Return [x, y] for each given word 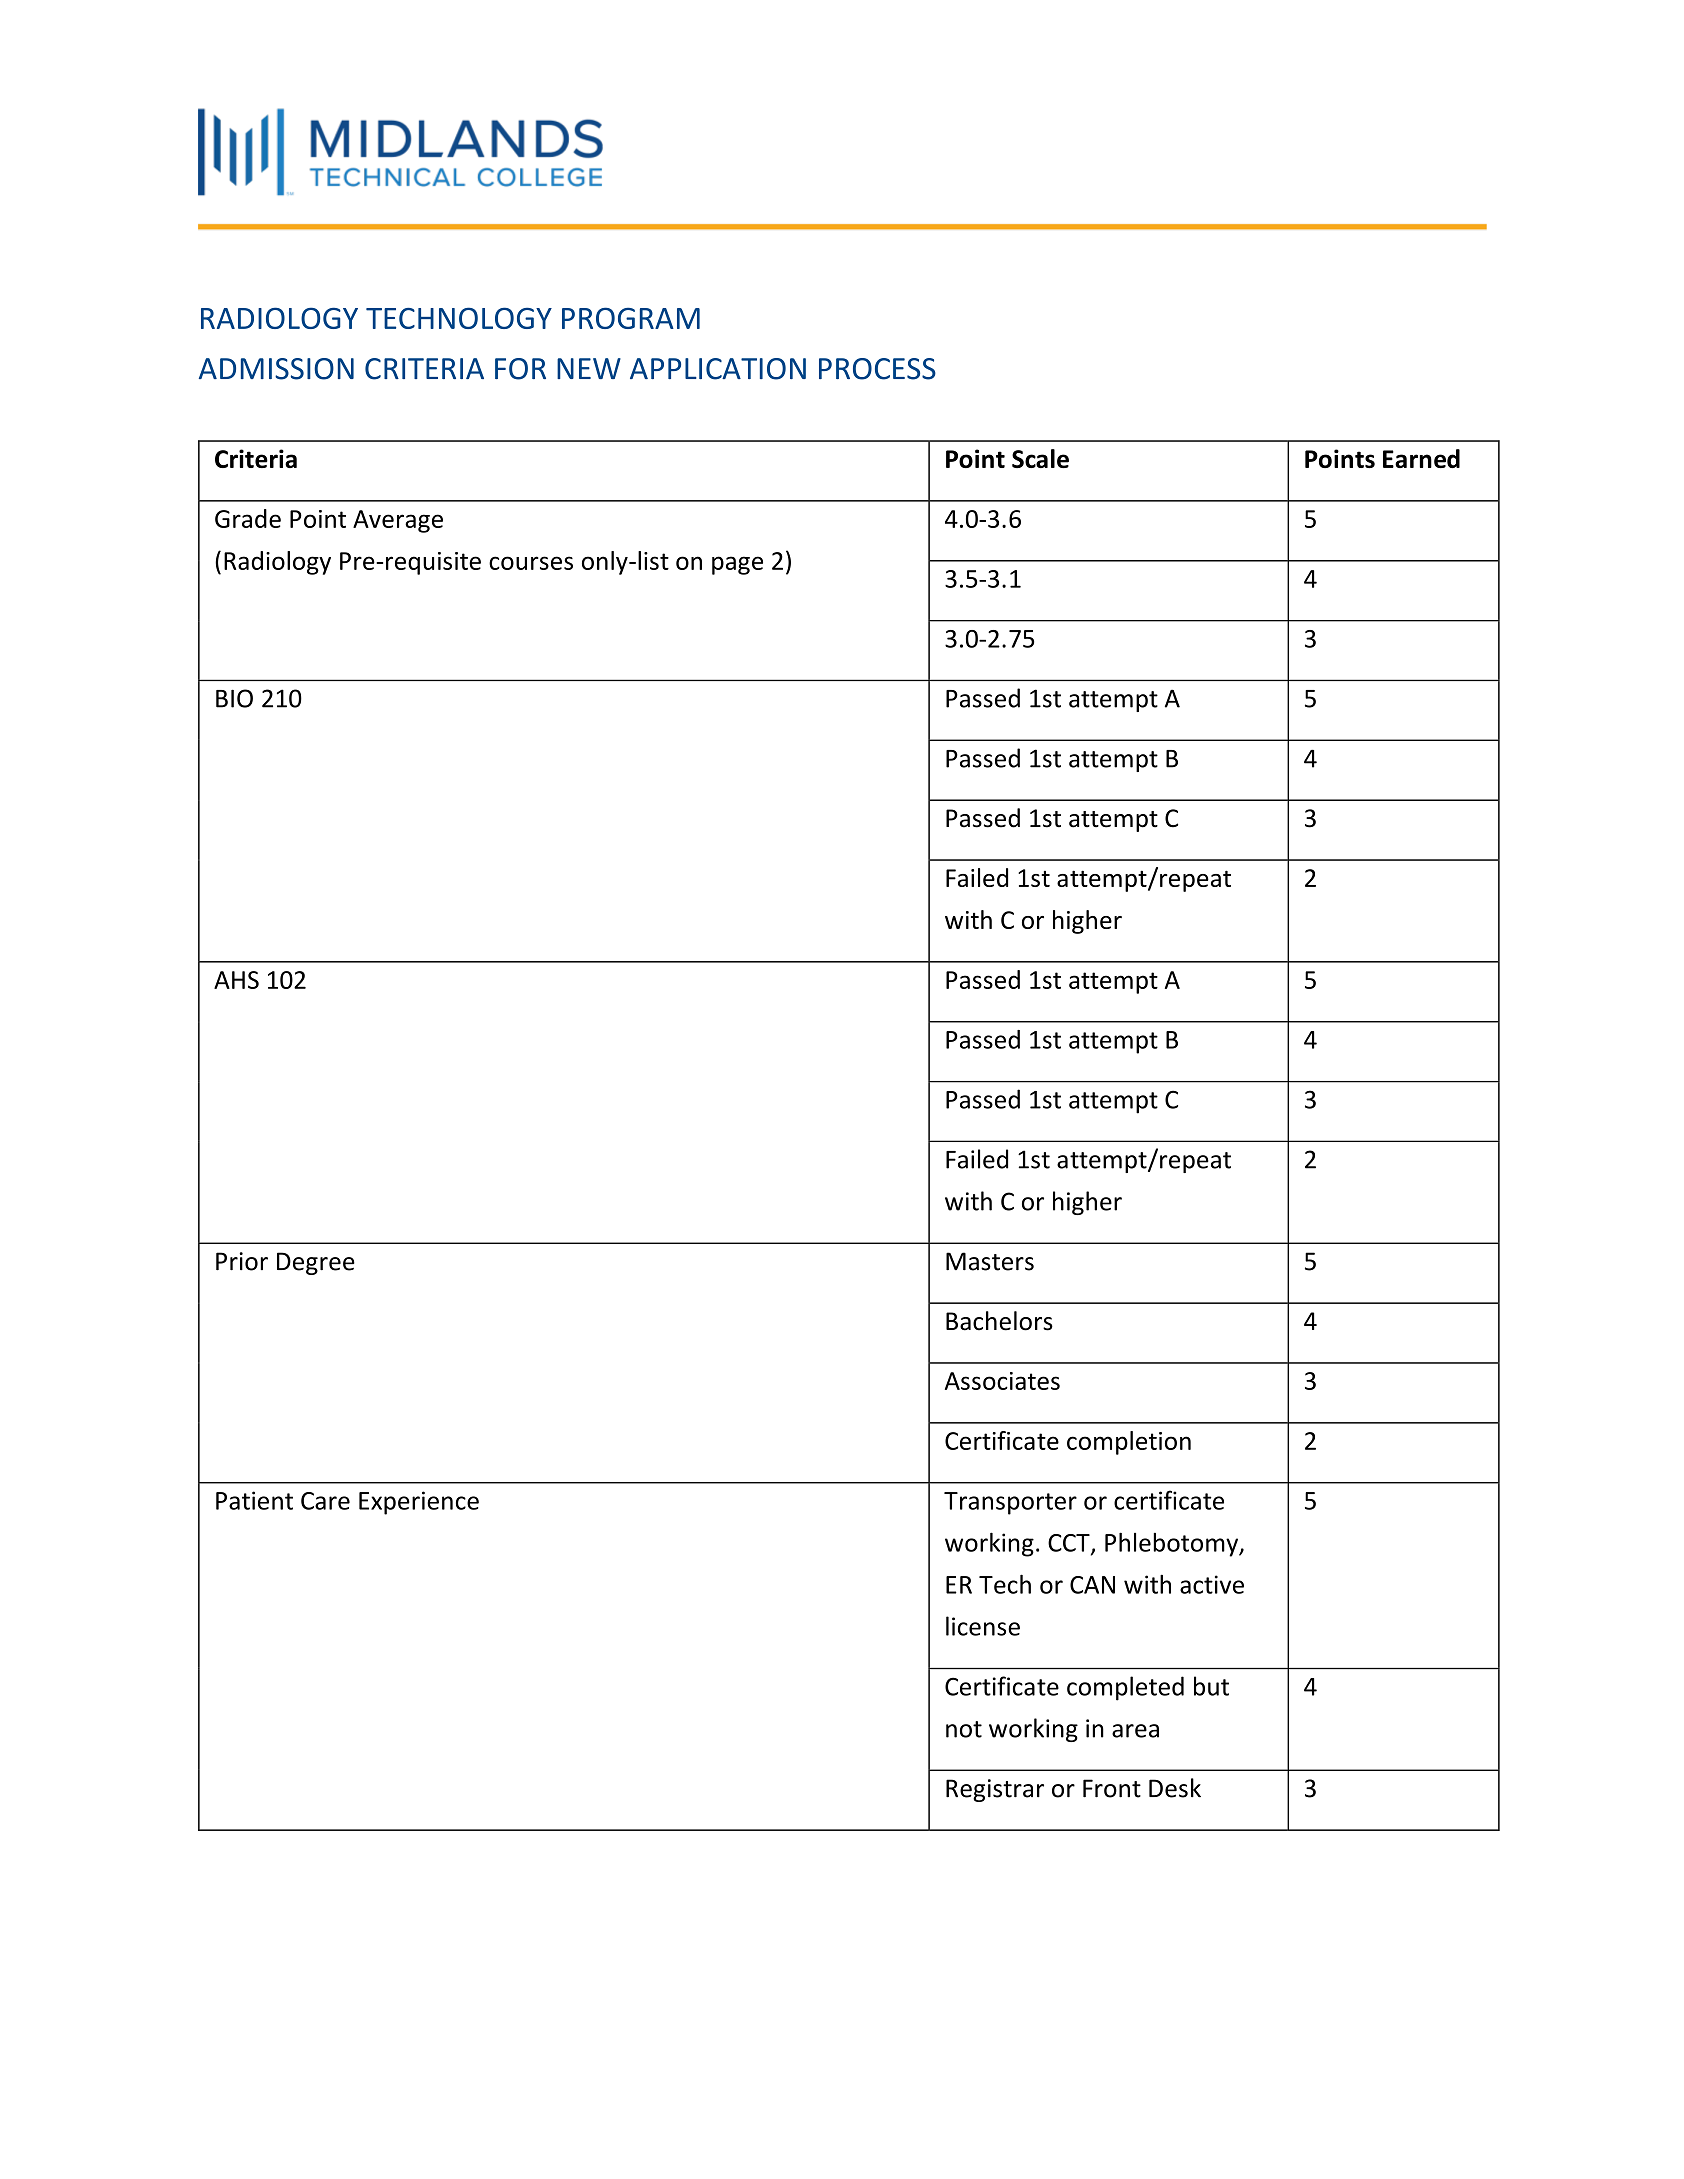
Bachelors [999, 1321]
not [964, 1729]
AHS [236, 980]
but [1211, 1686]
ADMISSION [276, 369]
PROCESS [877, 369]
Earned [1421, 458]
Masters [990, 1261]
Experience [419, 1503]
